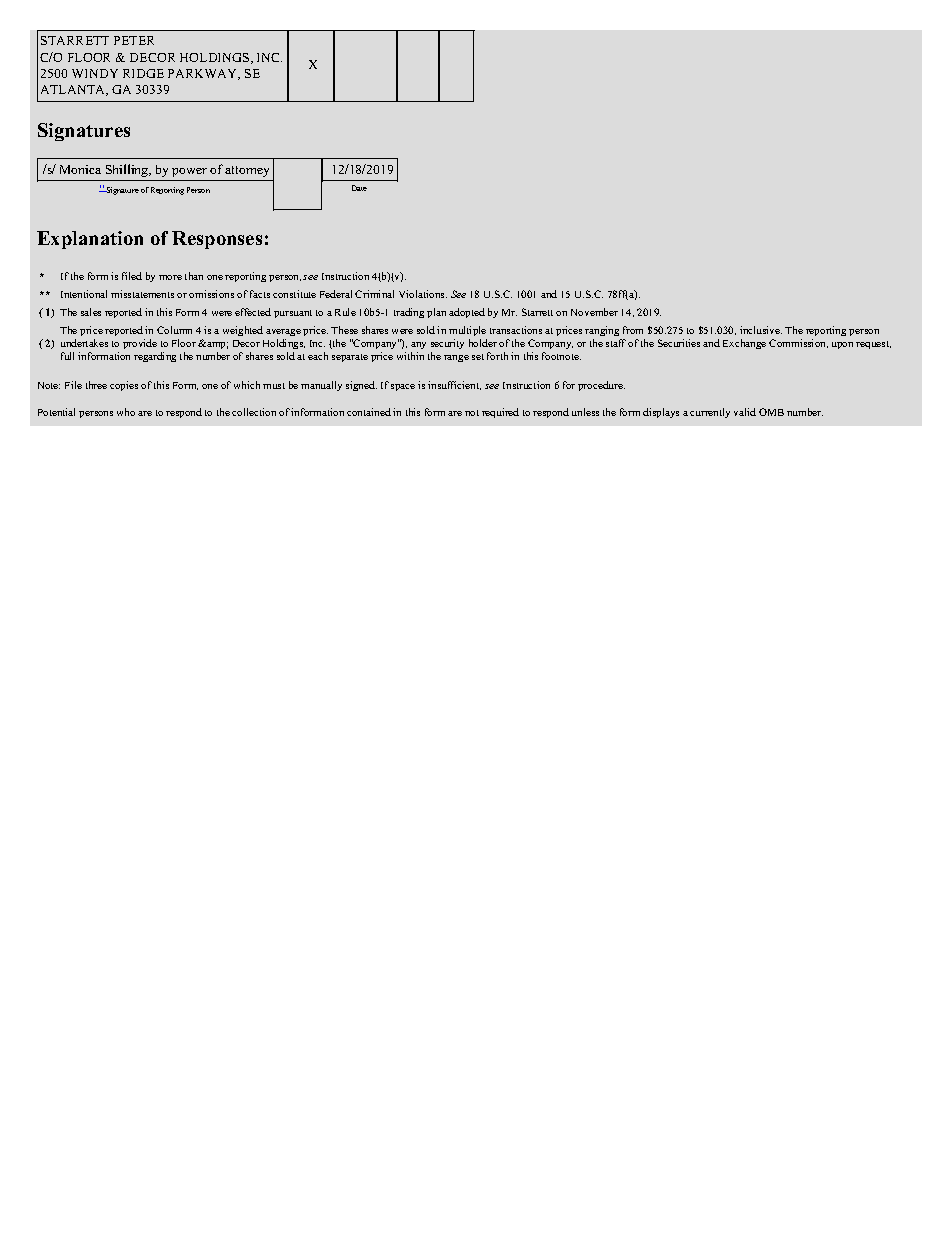  What do you see at coordinates (126, 412) in the image?
I see `who` at bounding box center [126, 412].
